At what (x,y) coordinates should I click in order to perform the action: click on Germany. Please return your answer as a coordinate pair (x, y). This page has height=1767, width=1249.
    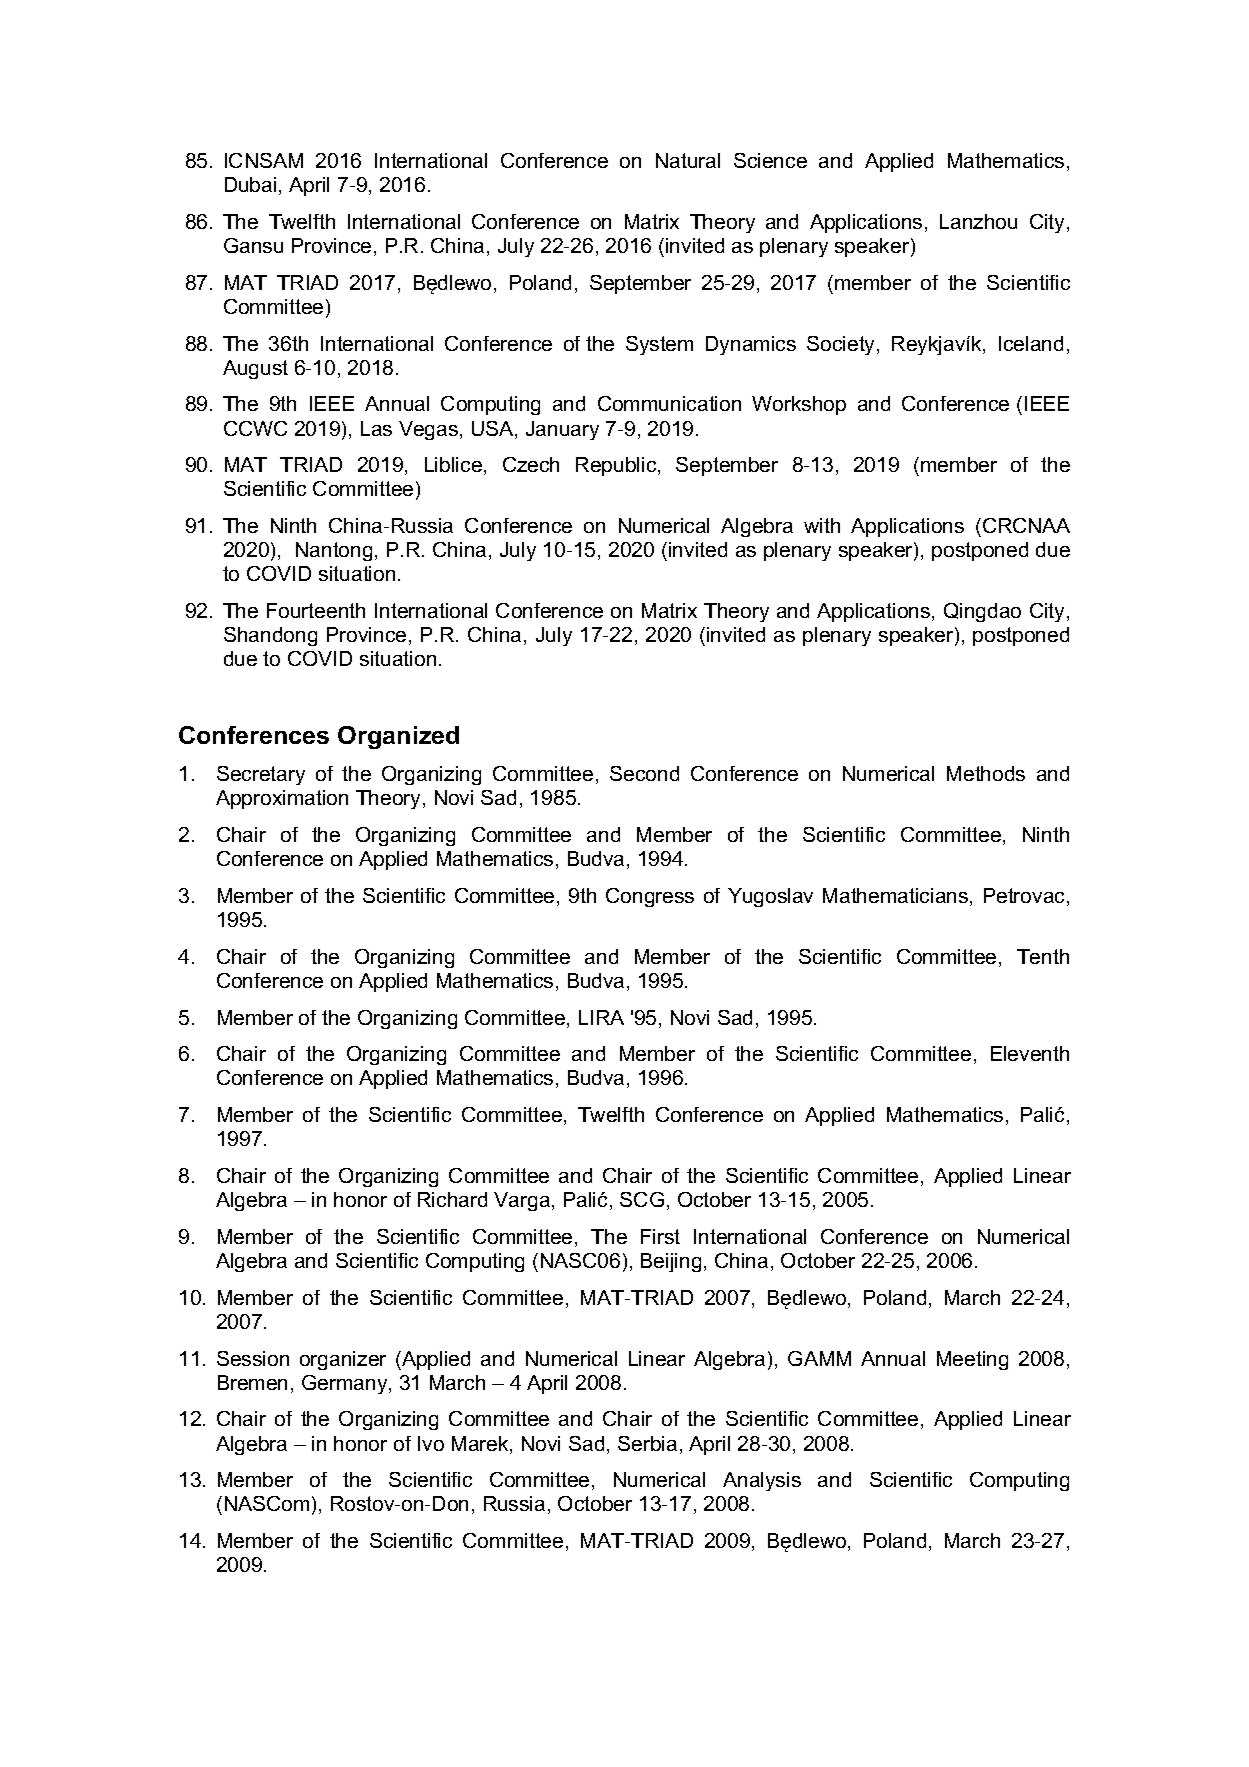
    Looking at the image, I should click on (346, 1384).
